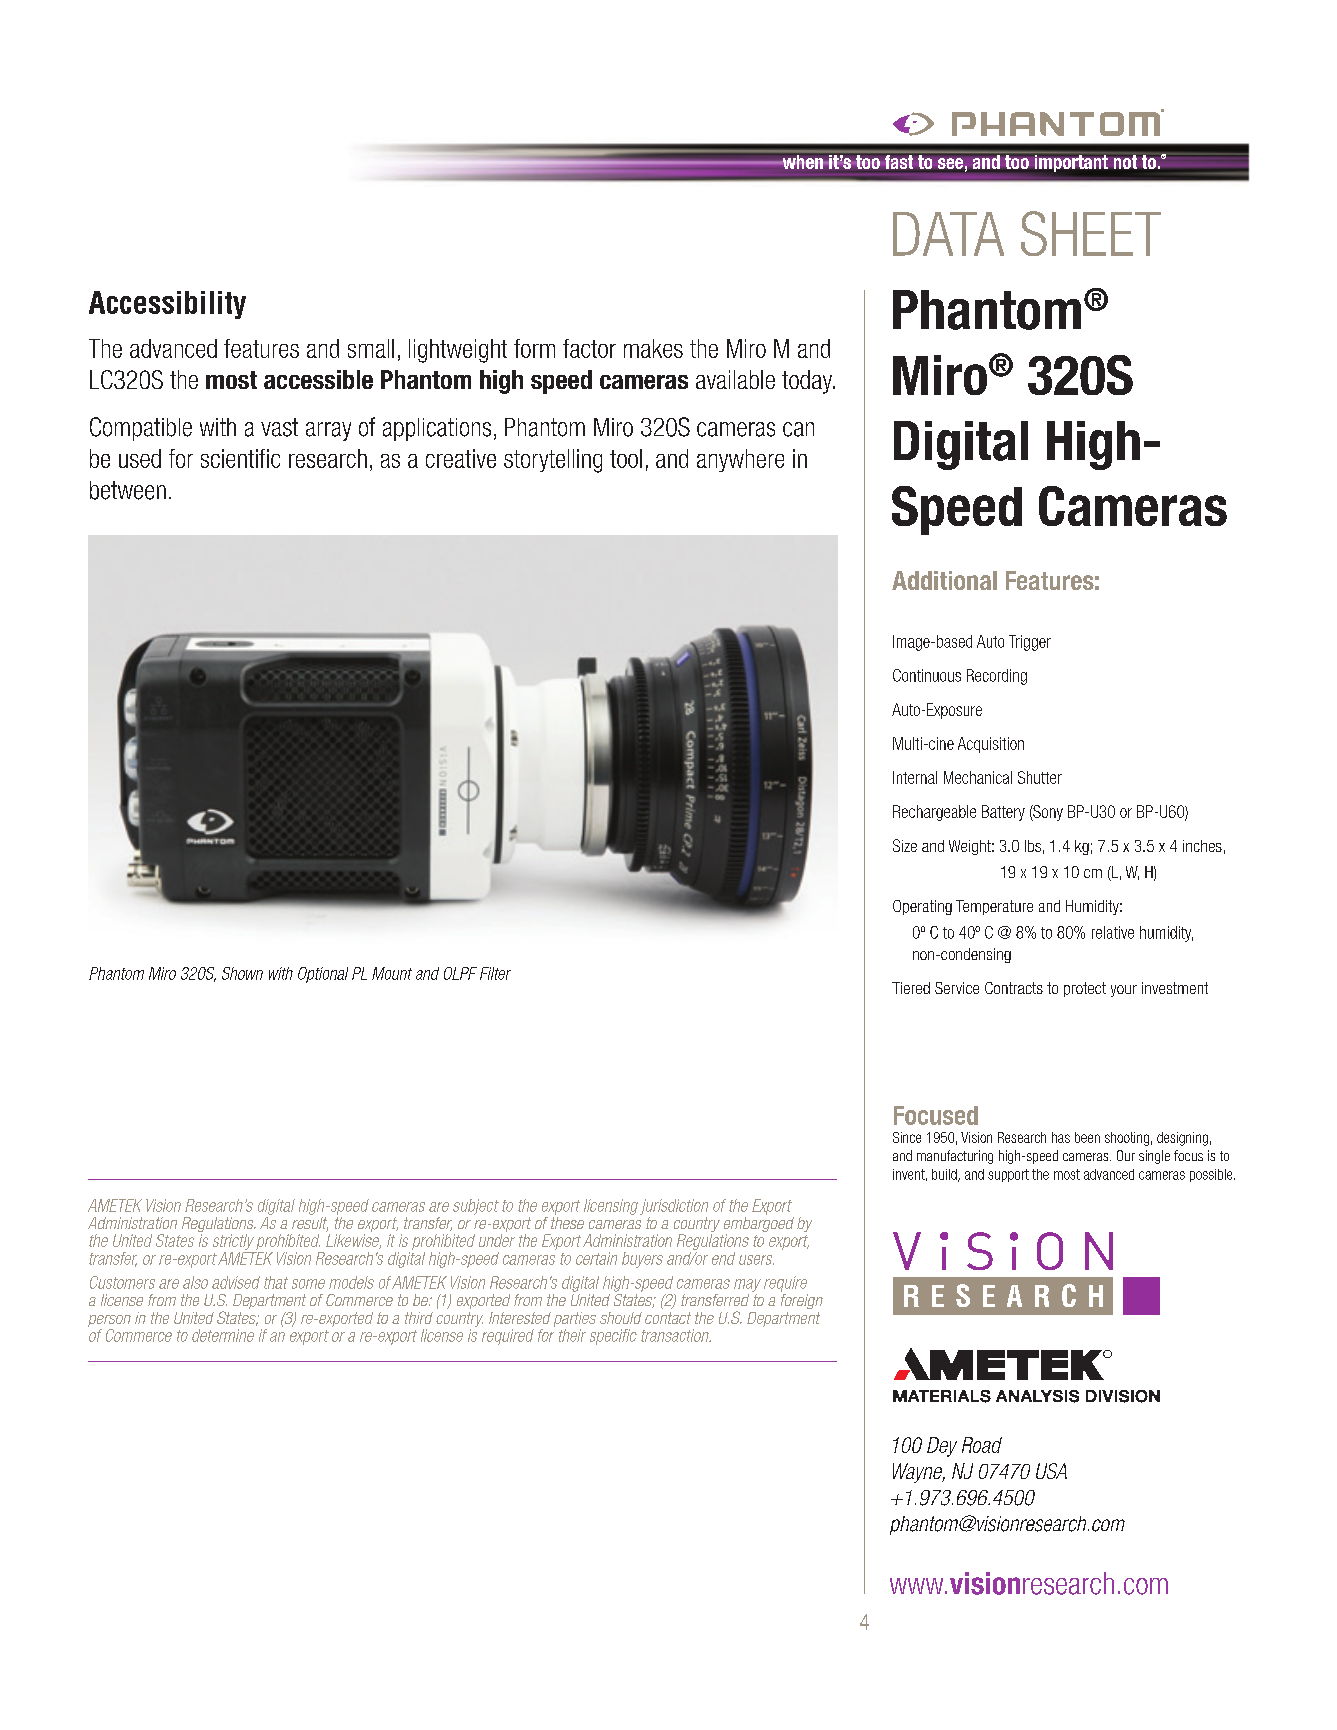  I want to click on USA, so click(1051, 1471).
